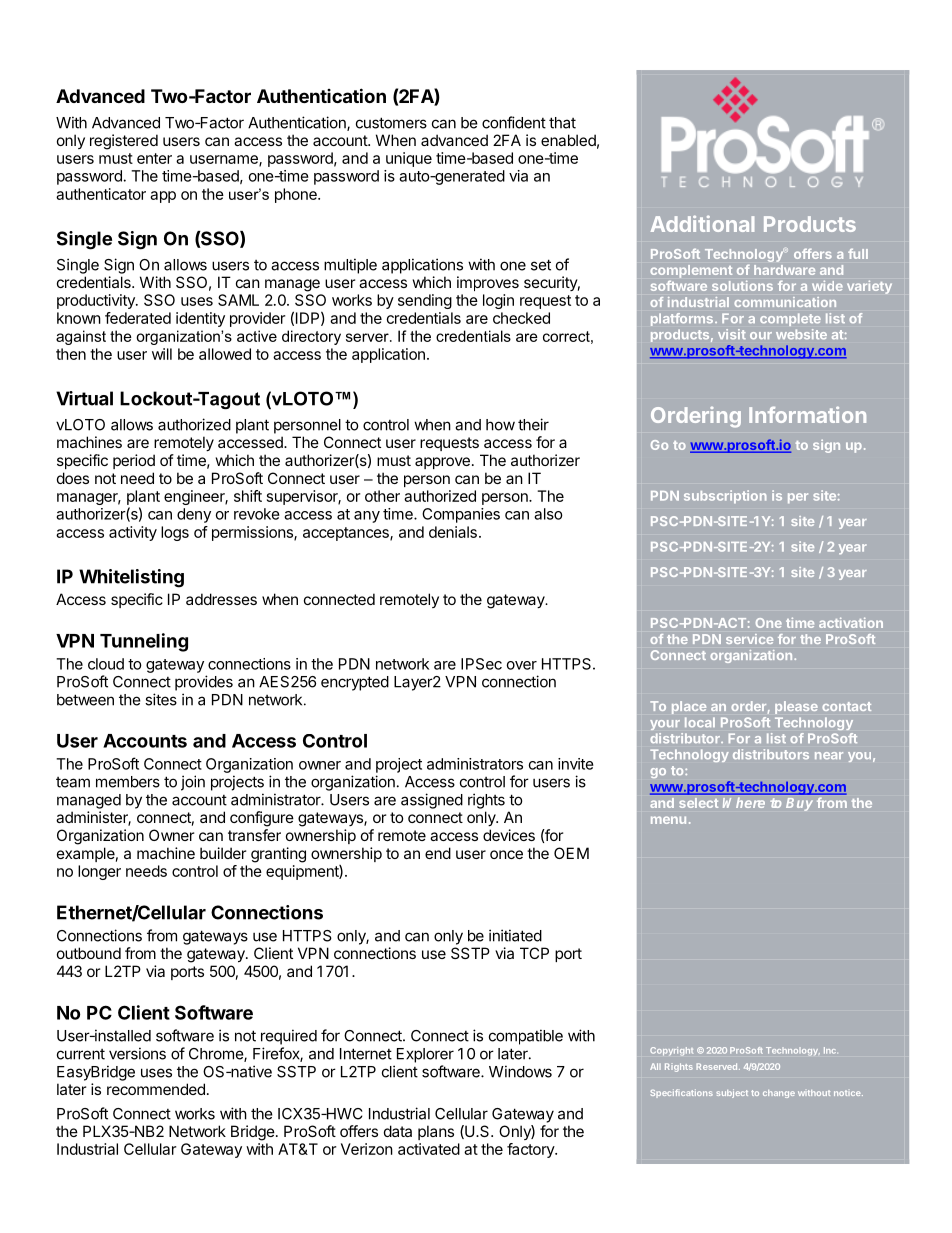 Image resolution: width=952 pixels, height=1233 pixels. I want to click on logs, so click(175, 533).
